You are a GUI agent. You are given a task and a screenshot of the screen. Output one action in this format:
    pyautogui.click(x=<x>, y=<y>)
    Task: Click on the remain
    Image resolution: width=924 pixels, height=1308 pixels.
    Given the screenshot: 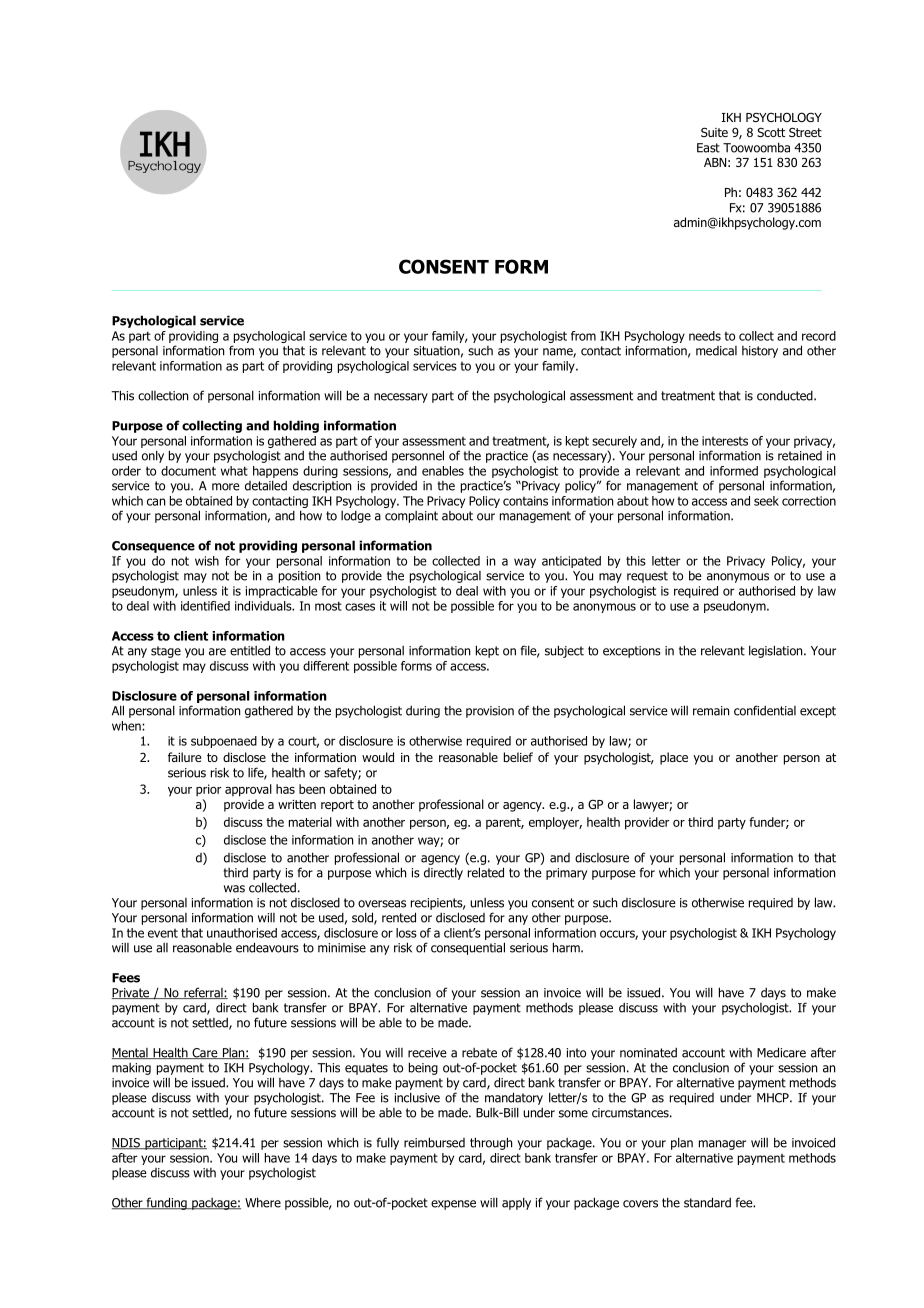 What is the action you would take?
    pyautogui.click(x=711, y=711)
